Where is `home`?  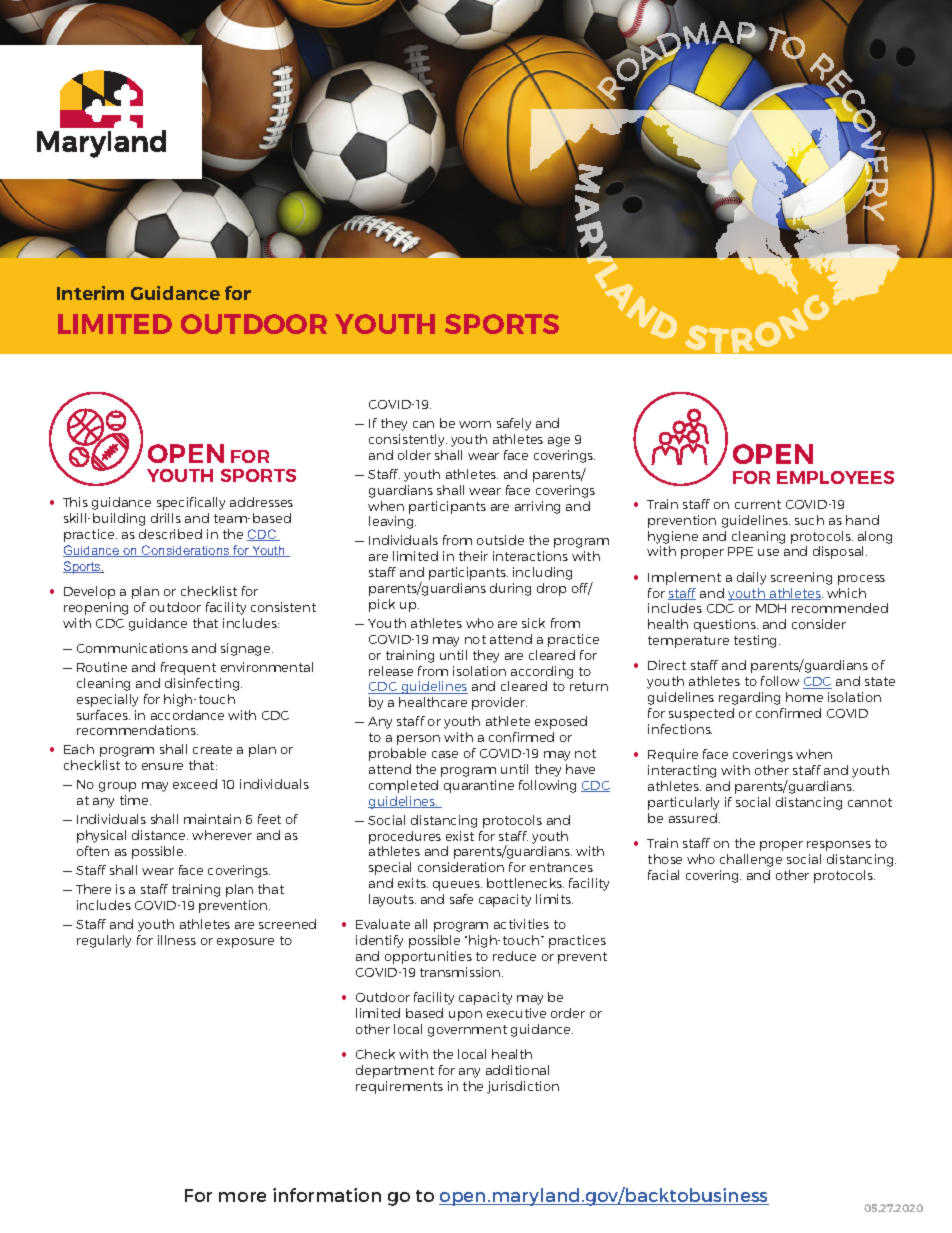
home is located at coordinates (804, 697).
